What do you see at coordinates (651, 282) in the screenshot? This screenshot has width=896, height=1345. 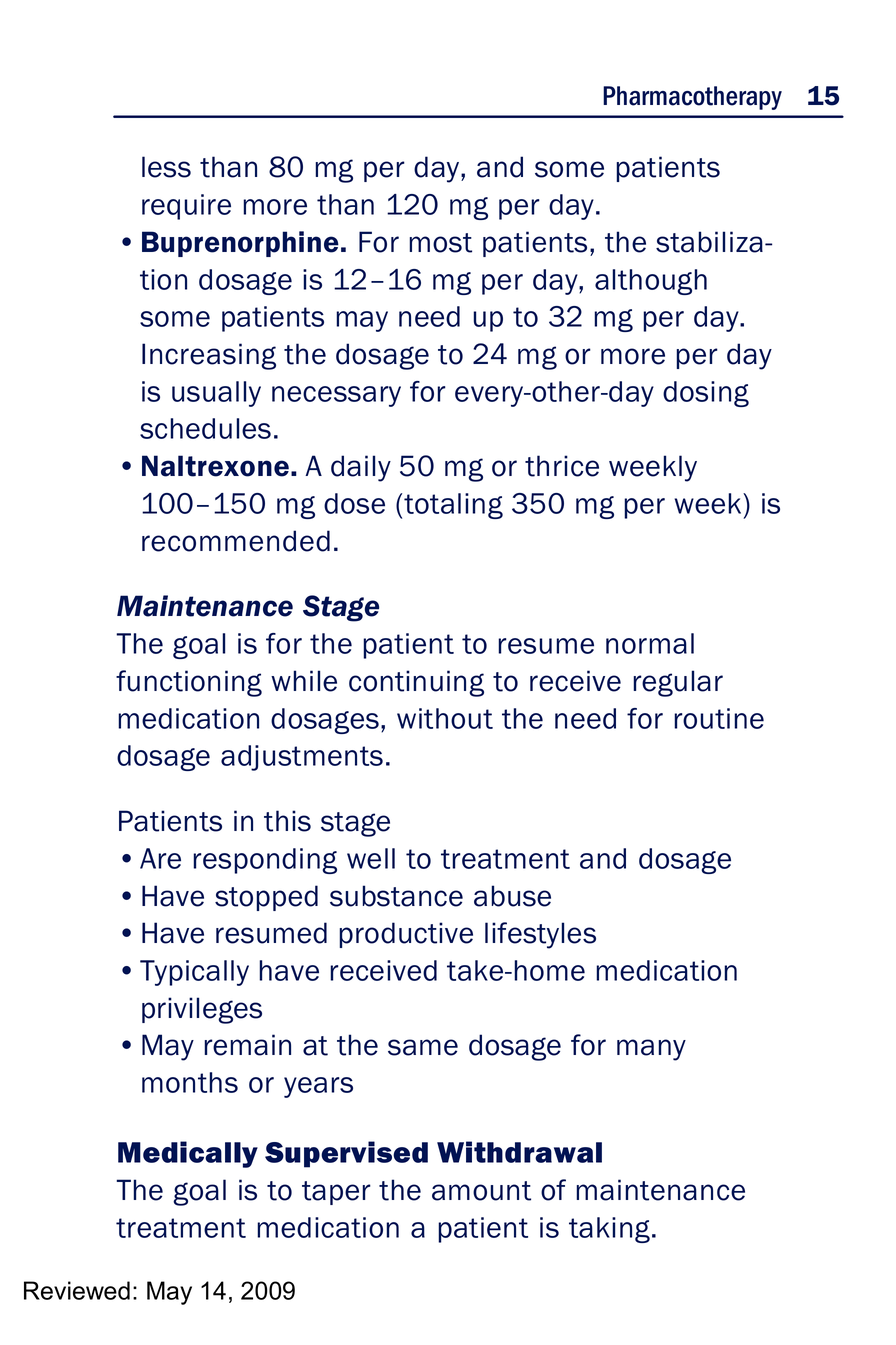 I see `although` at bounding box center [651, 282].
